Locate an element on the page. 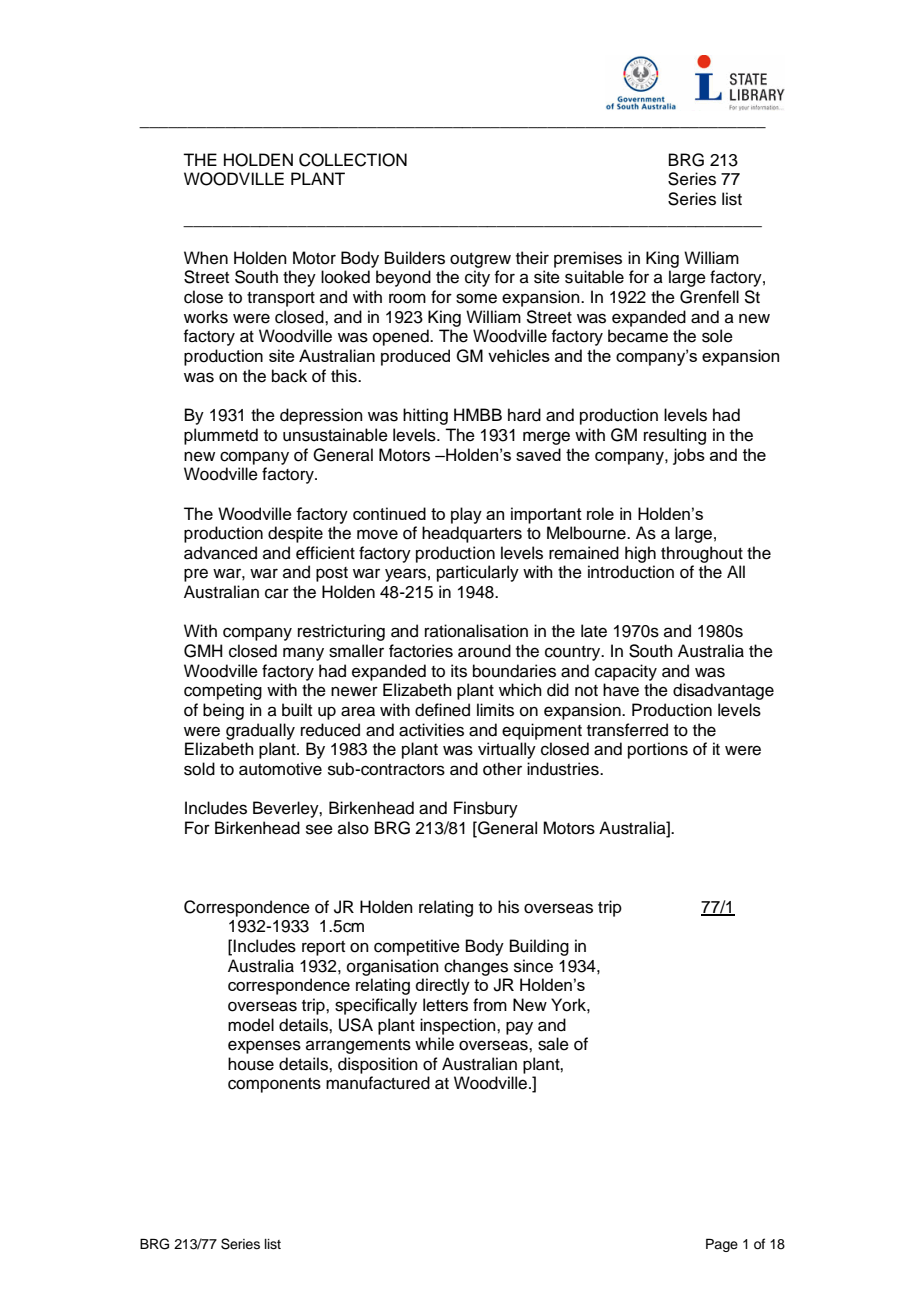 This document has width=924, height=1308. gradually is located at coordinates (260, 731).
